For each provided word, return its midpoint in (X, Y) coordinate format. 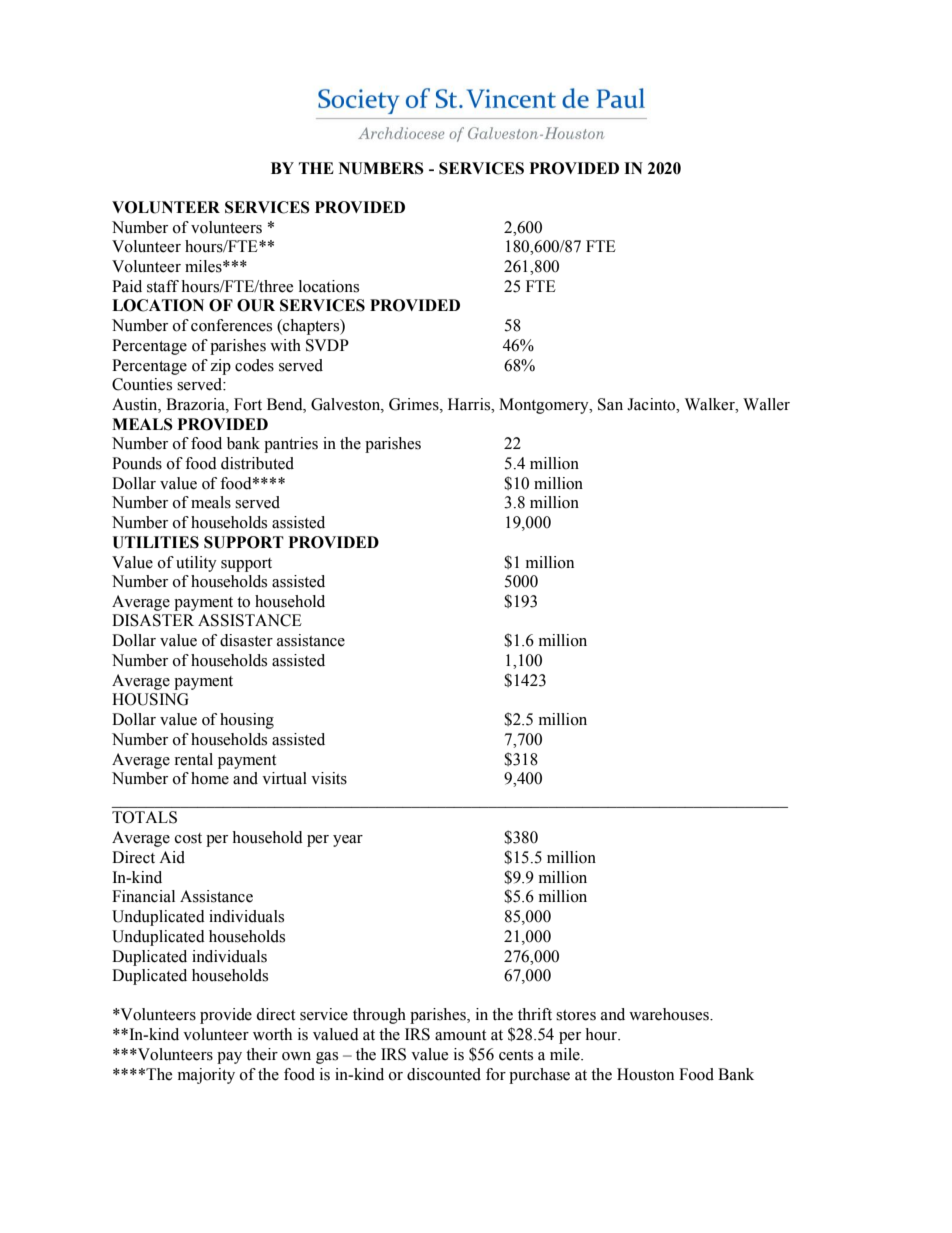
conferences (231, 325)
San (610, 404)
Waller (766, 404)
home (210, 778)
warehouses (670, 1014)
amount (460, 1035)
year (348, 841)
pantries (291, 445)
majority (206, 1076)
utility (196, 564)
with (285, 345)
